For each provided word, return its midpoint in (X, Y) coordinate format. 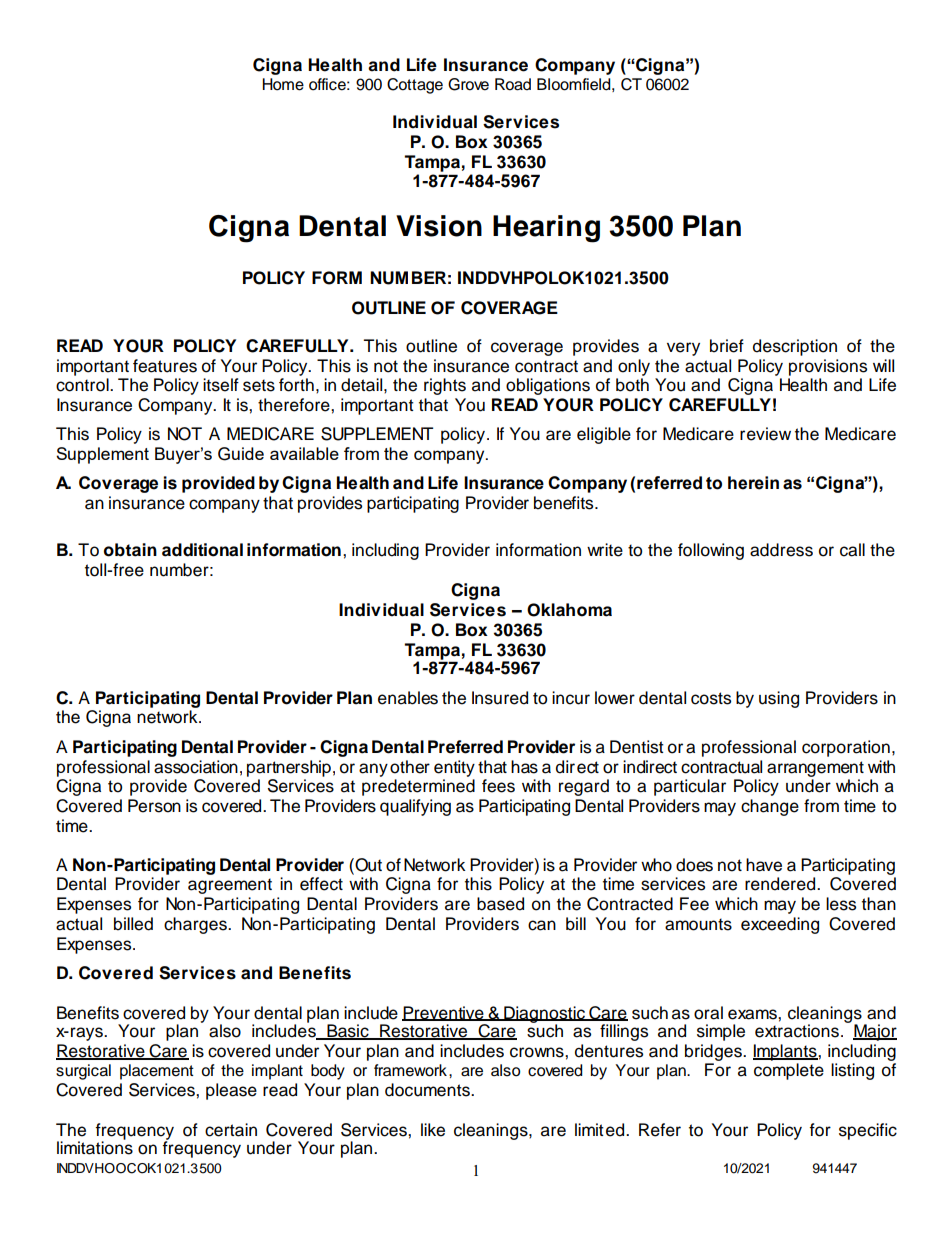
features (165, 366)
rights (445, 386)
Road (513, 84)
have (764, 865)
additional (202, 550)
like (433, 1130)
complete (789, 1071)
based (500, 904)
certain (231, 1130)
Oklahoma (569, 610)
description (795, 347)
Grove (468, 84)
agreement (230, 886)
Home (283, 84)
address (781, 550)
